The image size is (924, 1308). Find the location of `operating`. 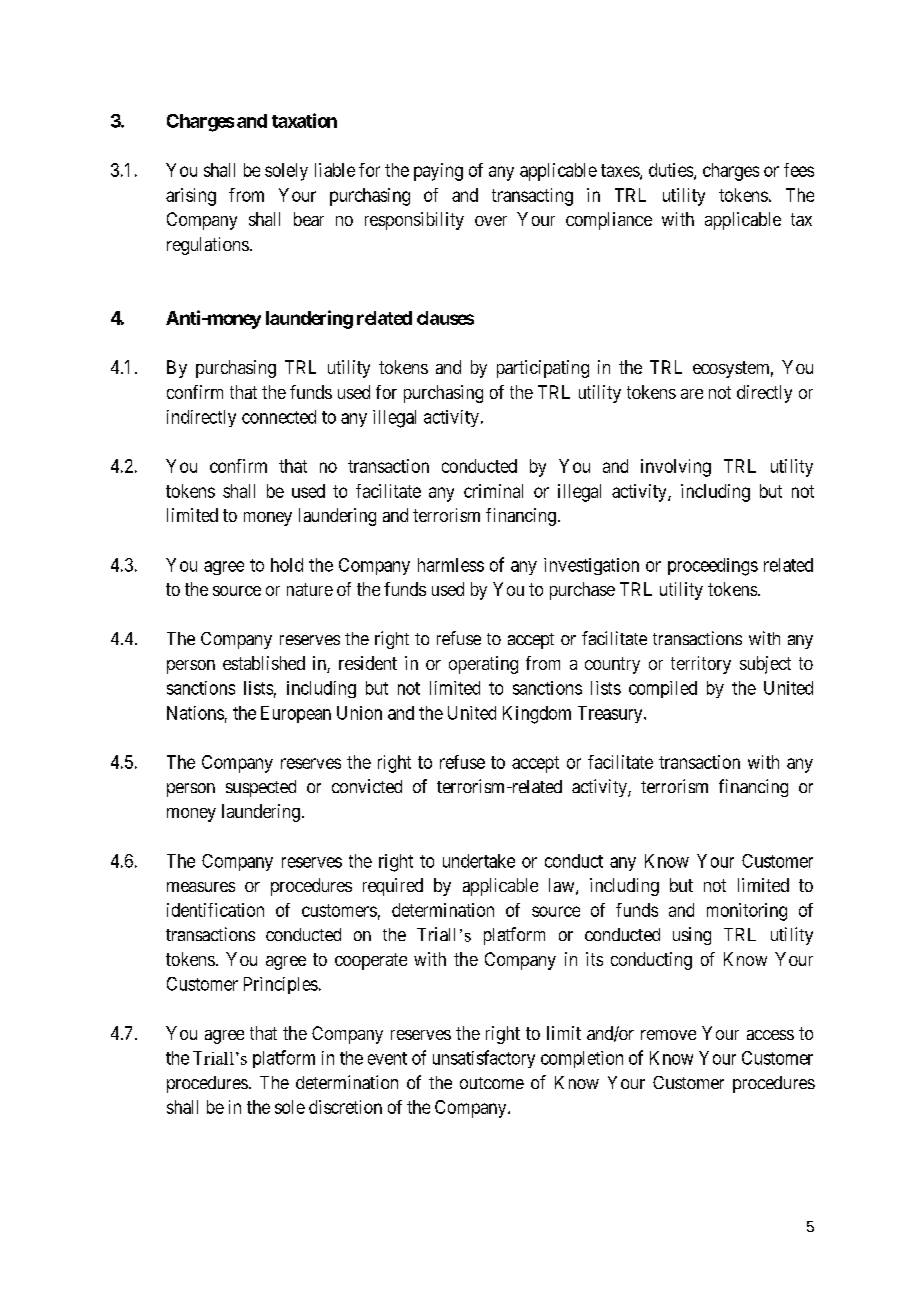

operating is located at coordinates (483, 665).
